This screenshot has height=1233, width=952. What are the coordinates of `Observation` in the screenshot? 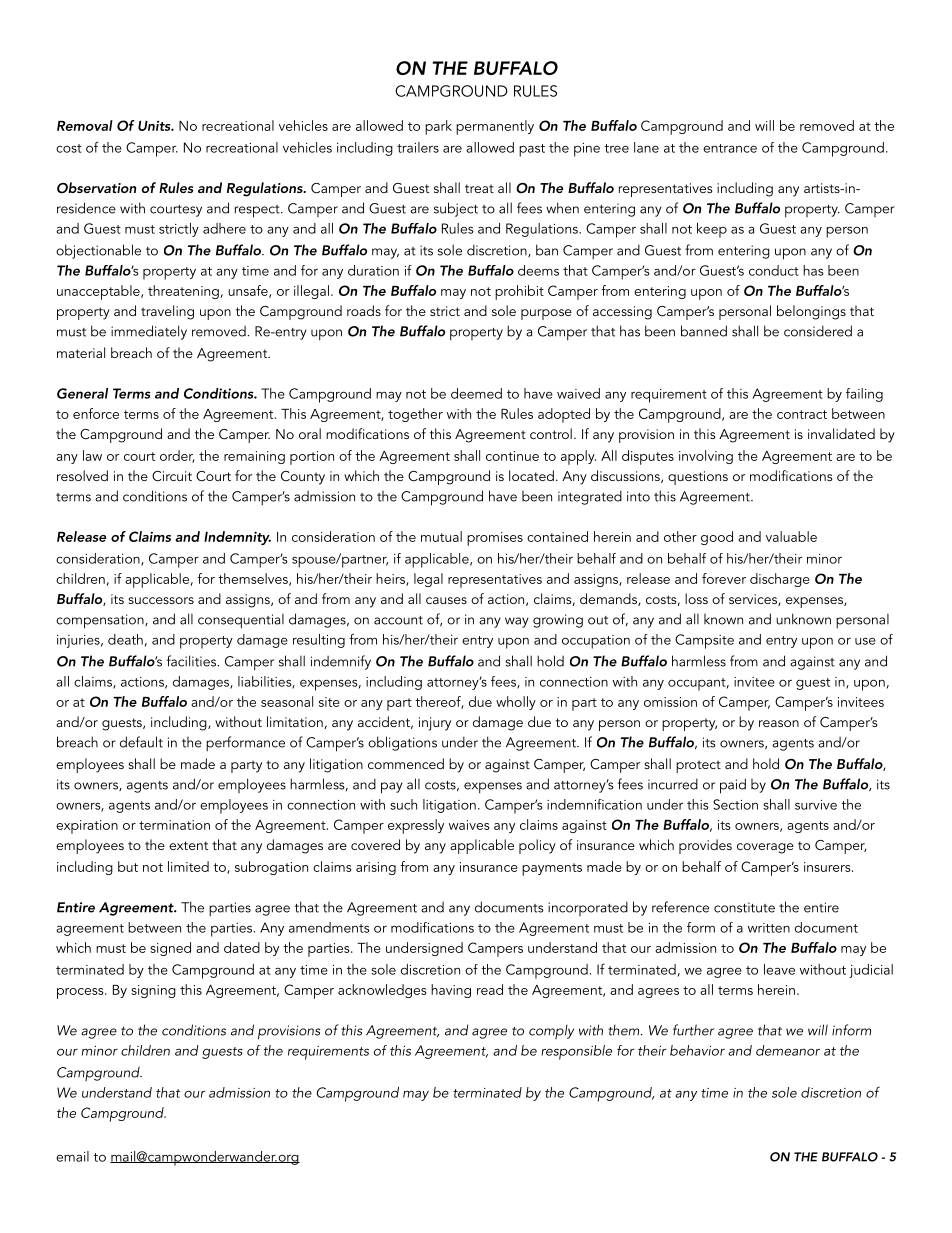 It's located at (96, 188).
